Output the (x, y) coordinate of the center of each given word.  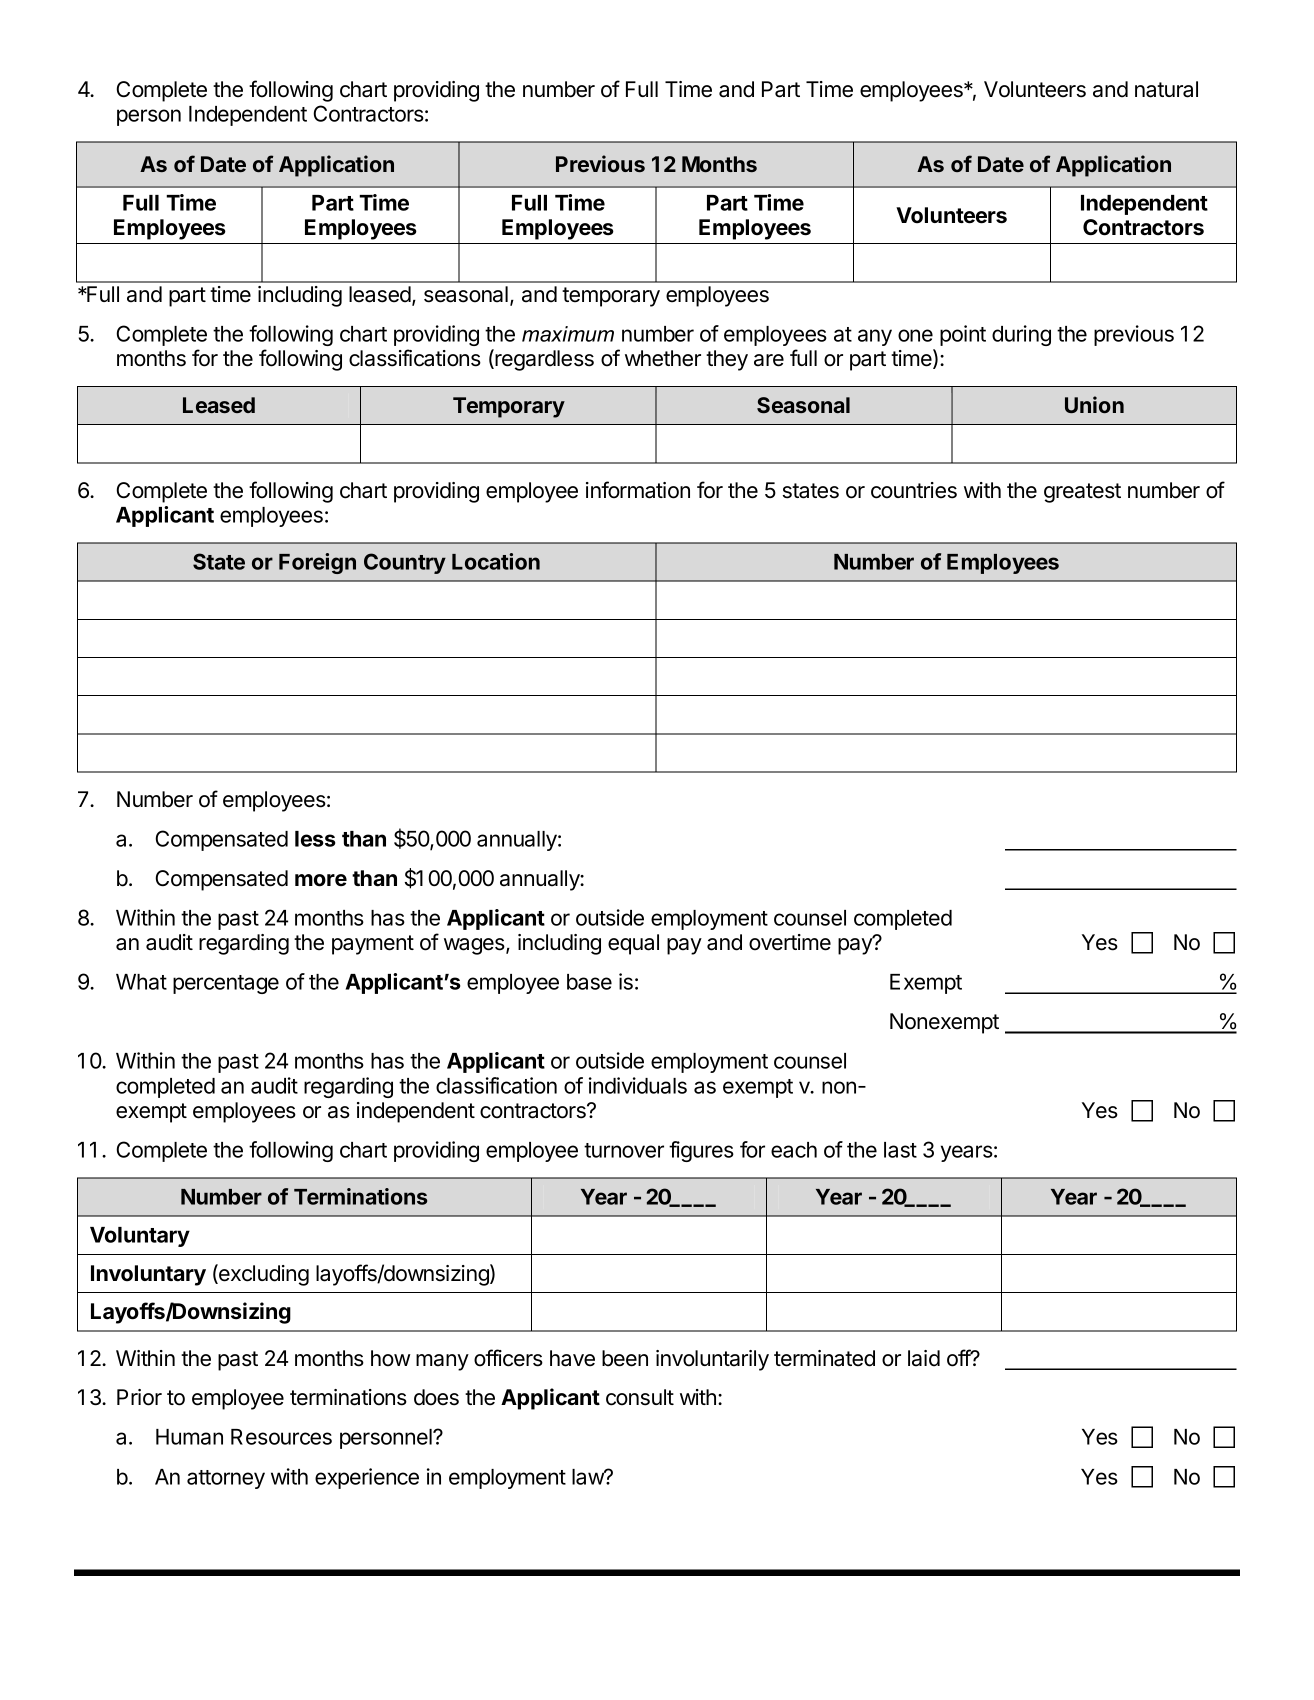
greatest (1082, 493)
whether (663, 358)
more (321, 880)
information (638, 490)
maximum (568, 334)
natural (1166, 89)
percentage (226, 984)
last (900, 1150)
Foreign (317, 563)
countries (914, 490)
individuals (638, 1085)
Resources (281, 1437)
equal (633, 944)
